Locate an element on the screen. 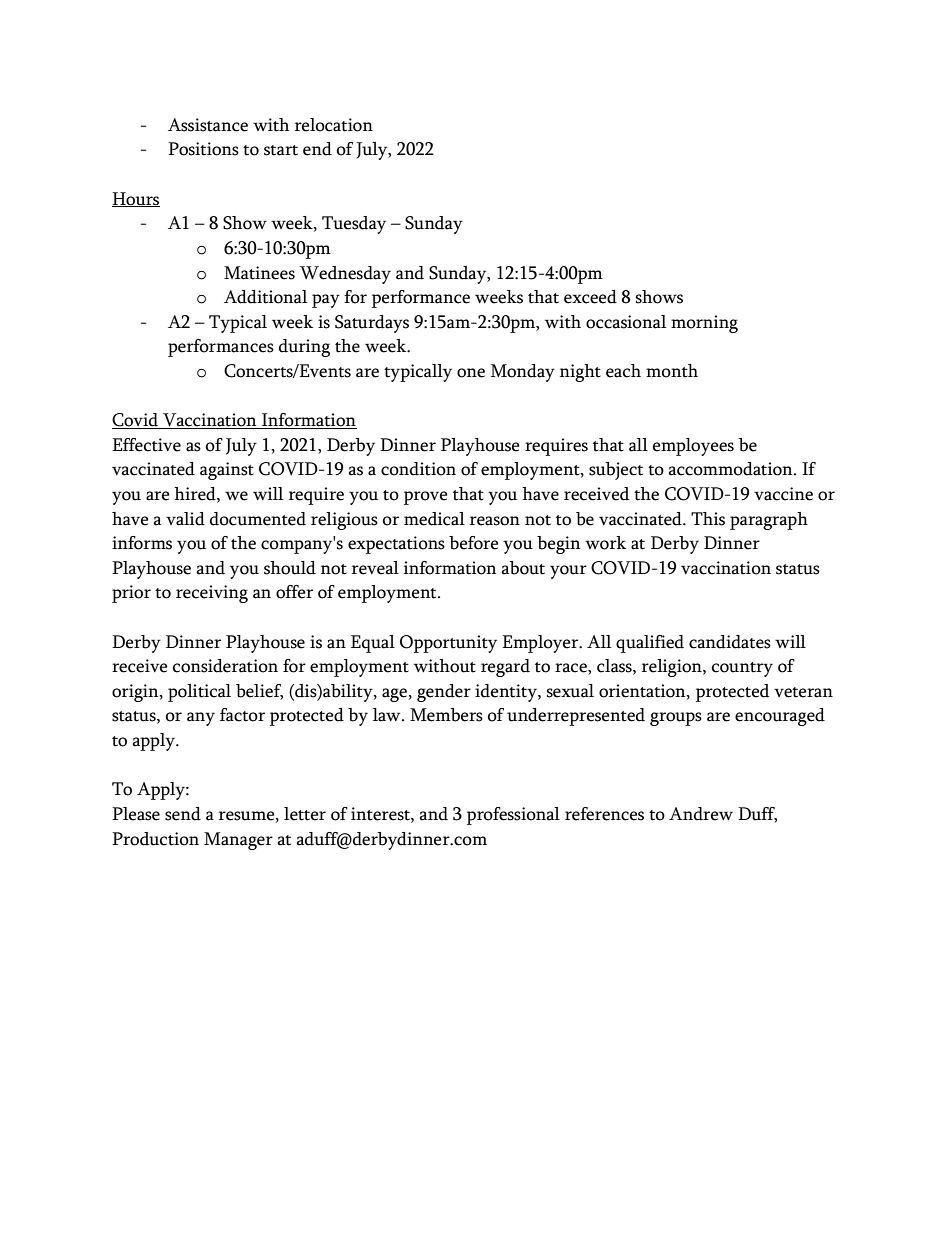  month is located at coordinates (672, 371).
